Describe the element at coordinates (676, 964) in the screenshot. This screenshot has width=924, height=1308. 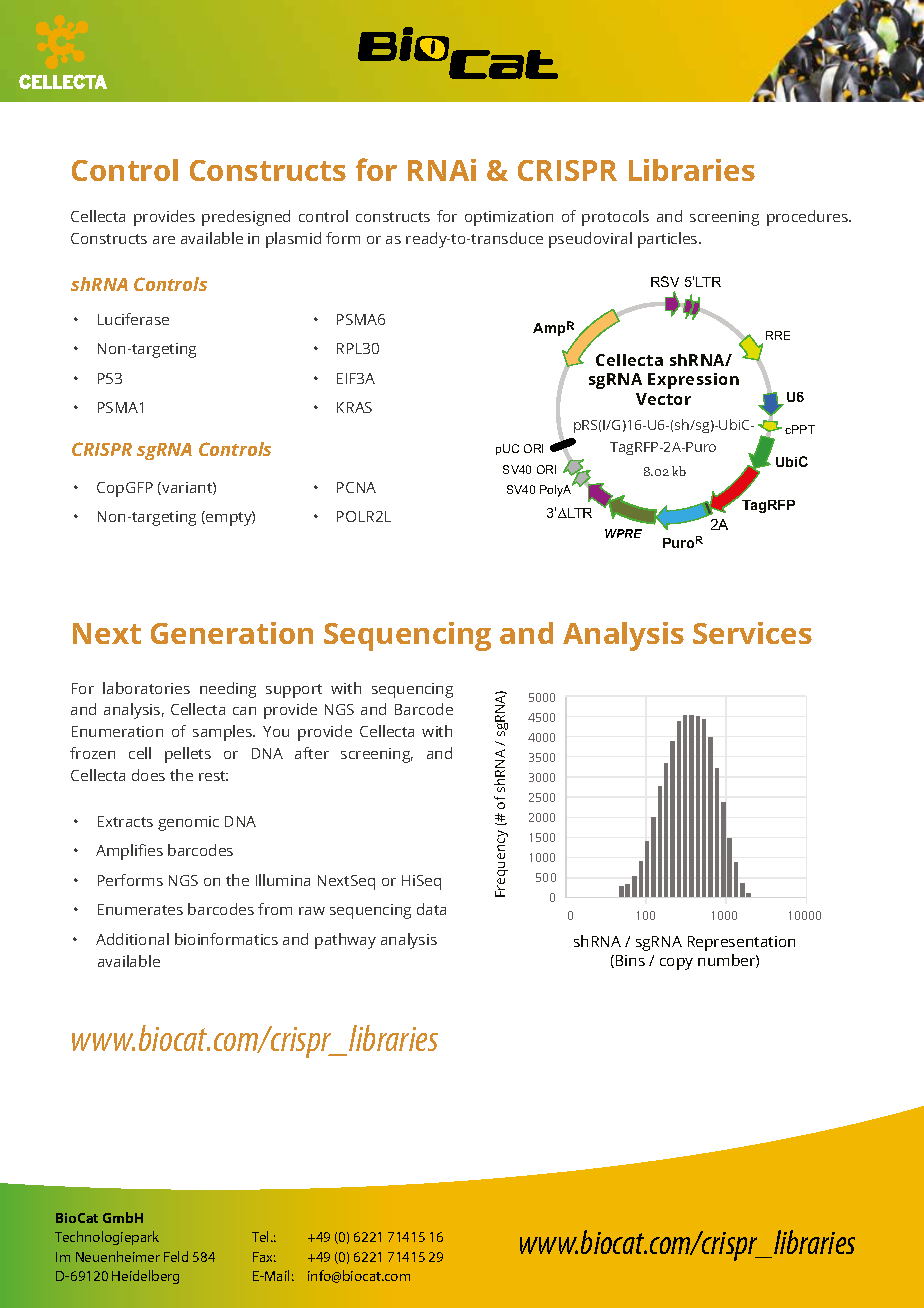
I see `copy` at that location.
